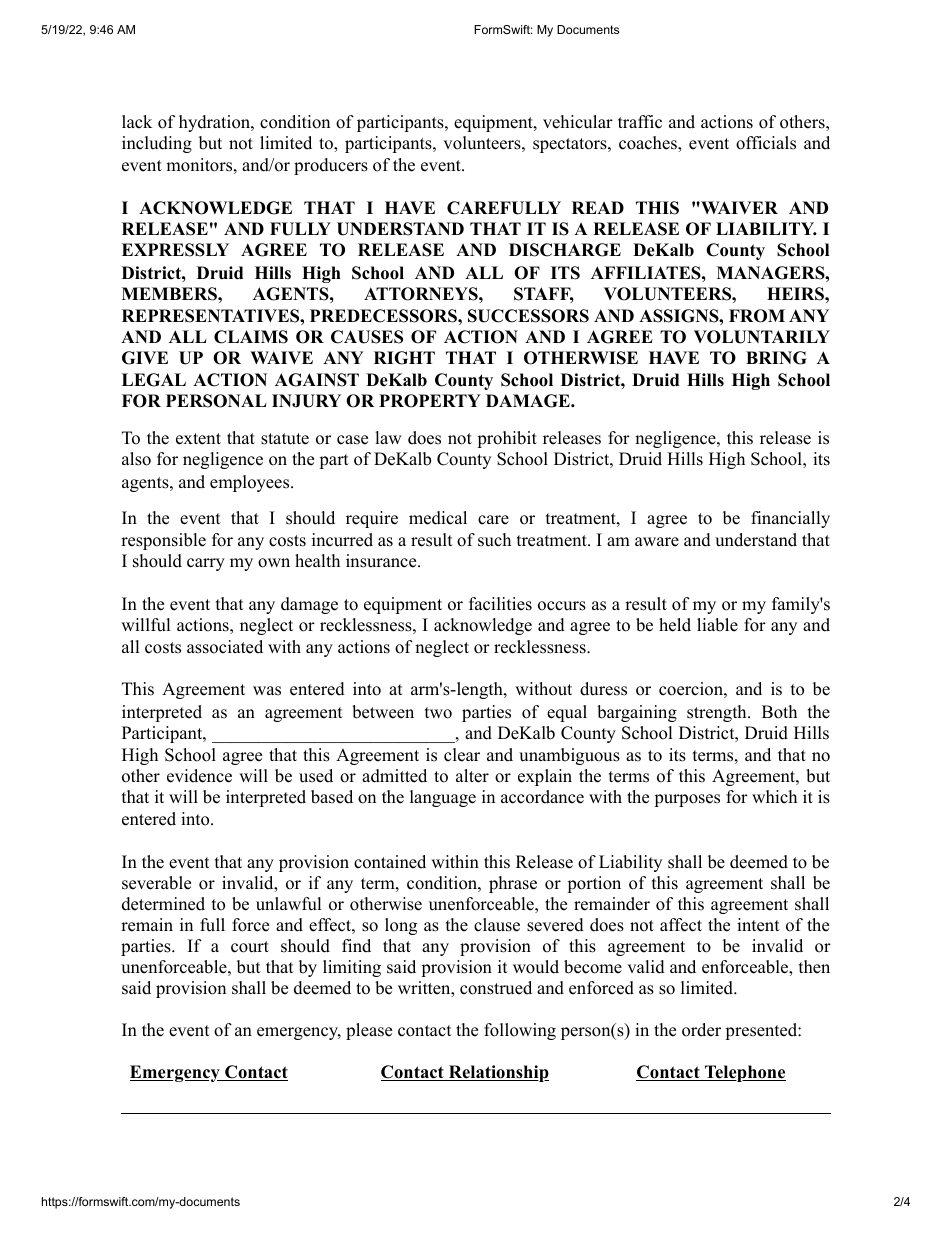 The width and height of the page is (952, 1233). Describe the element at coordinates (199, 776) in the page. I see `evidence` at that location.
